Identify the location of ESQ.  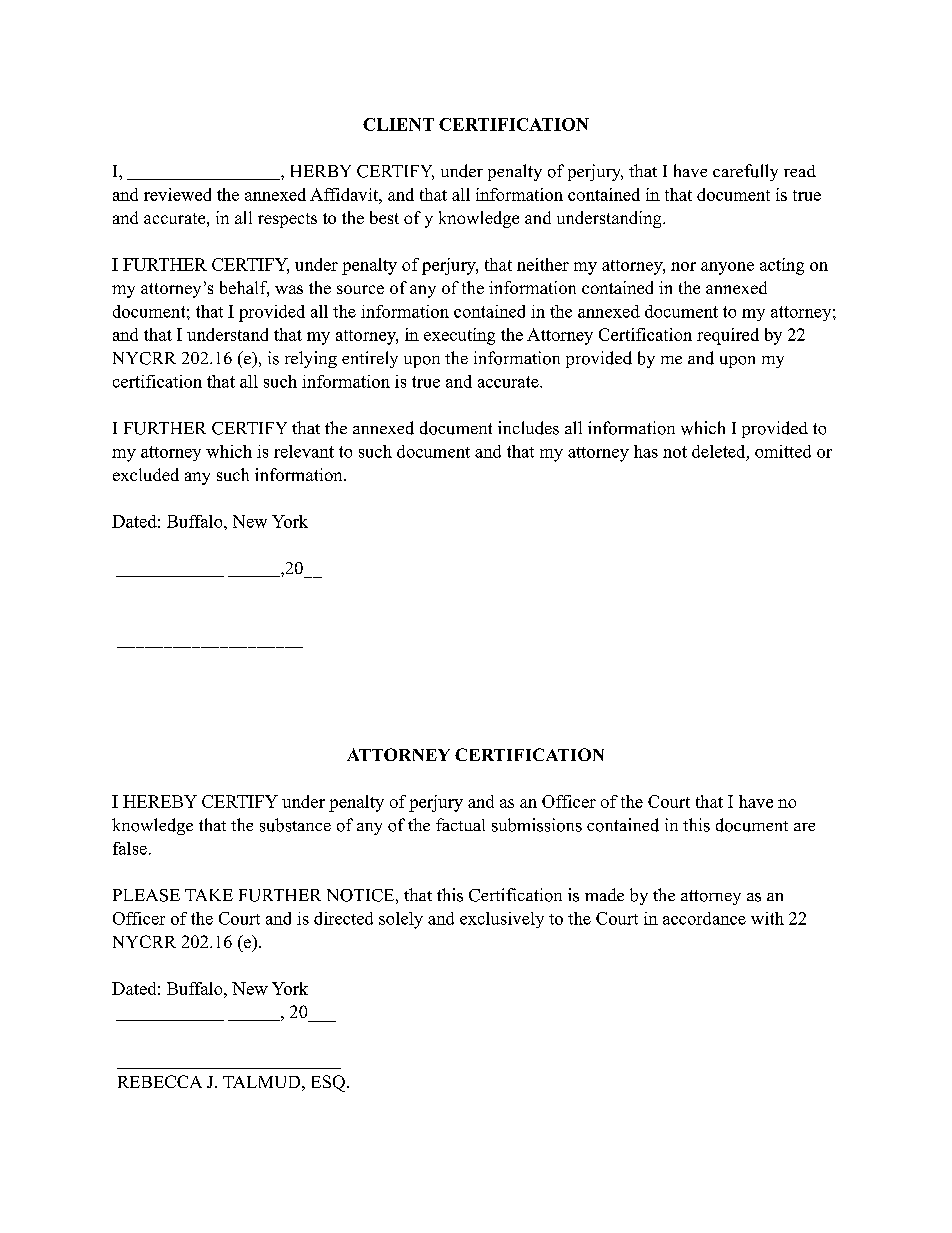
(328, 1083).
